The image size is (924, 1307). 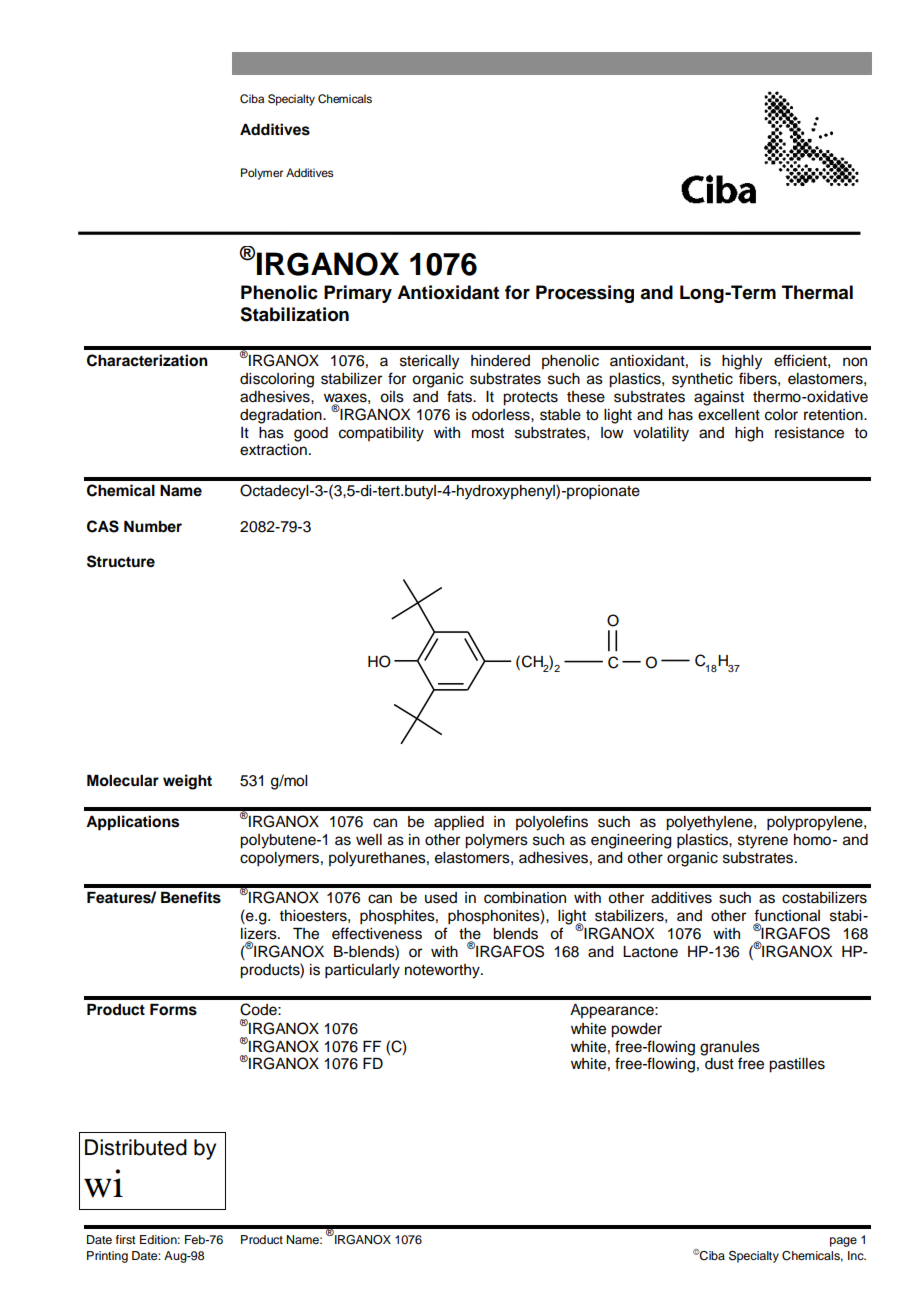 I want to click on Benefits, so click(x=191, y=897).
